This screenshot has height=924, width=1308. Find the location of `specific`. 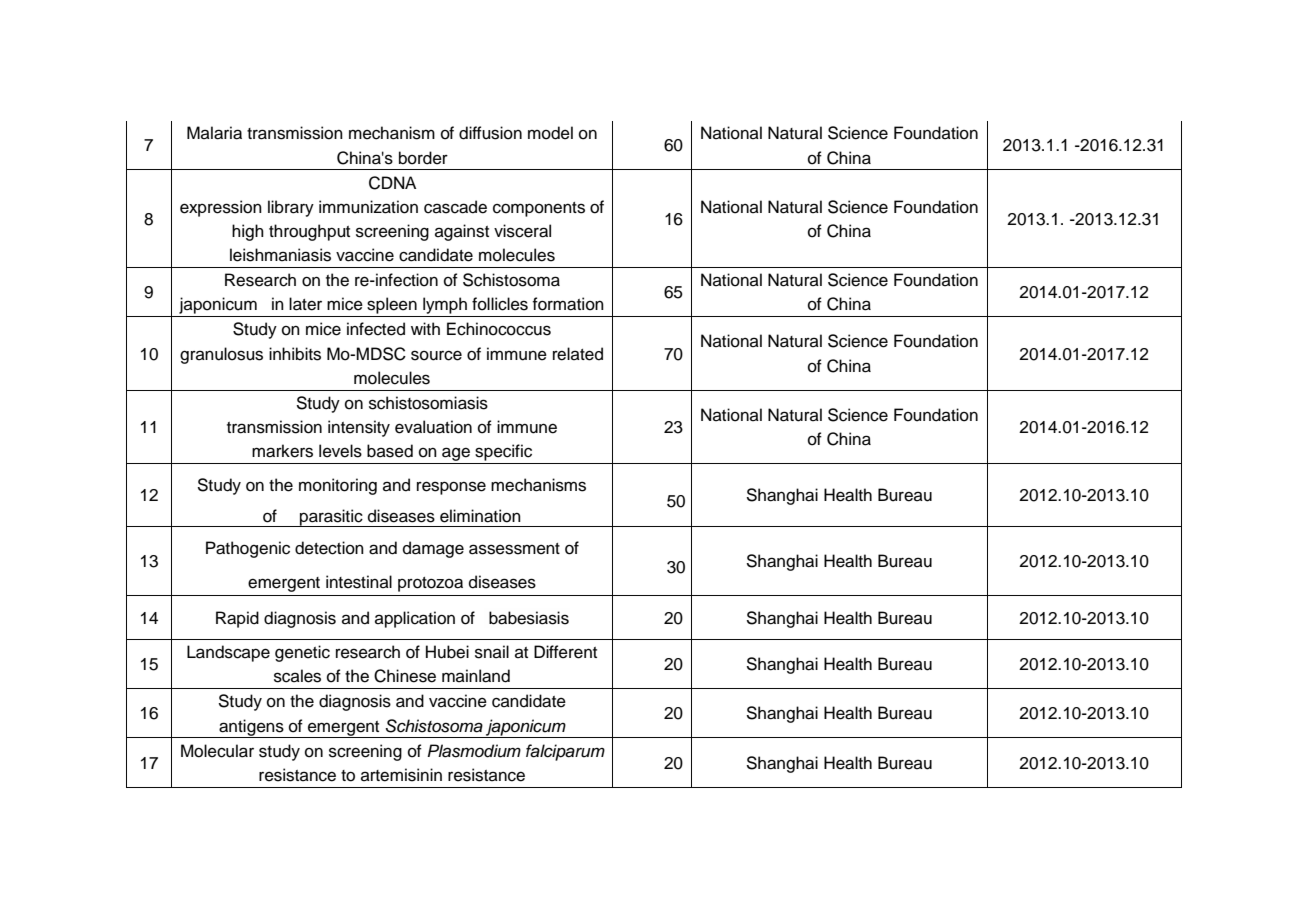

specific is located at coordinates (503, 452).
